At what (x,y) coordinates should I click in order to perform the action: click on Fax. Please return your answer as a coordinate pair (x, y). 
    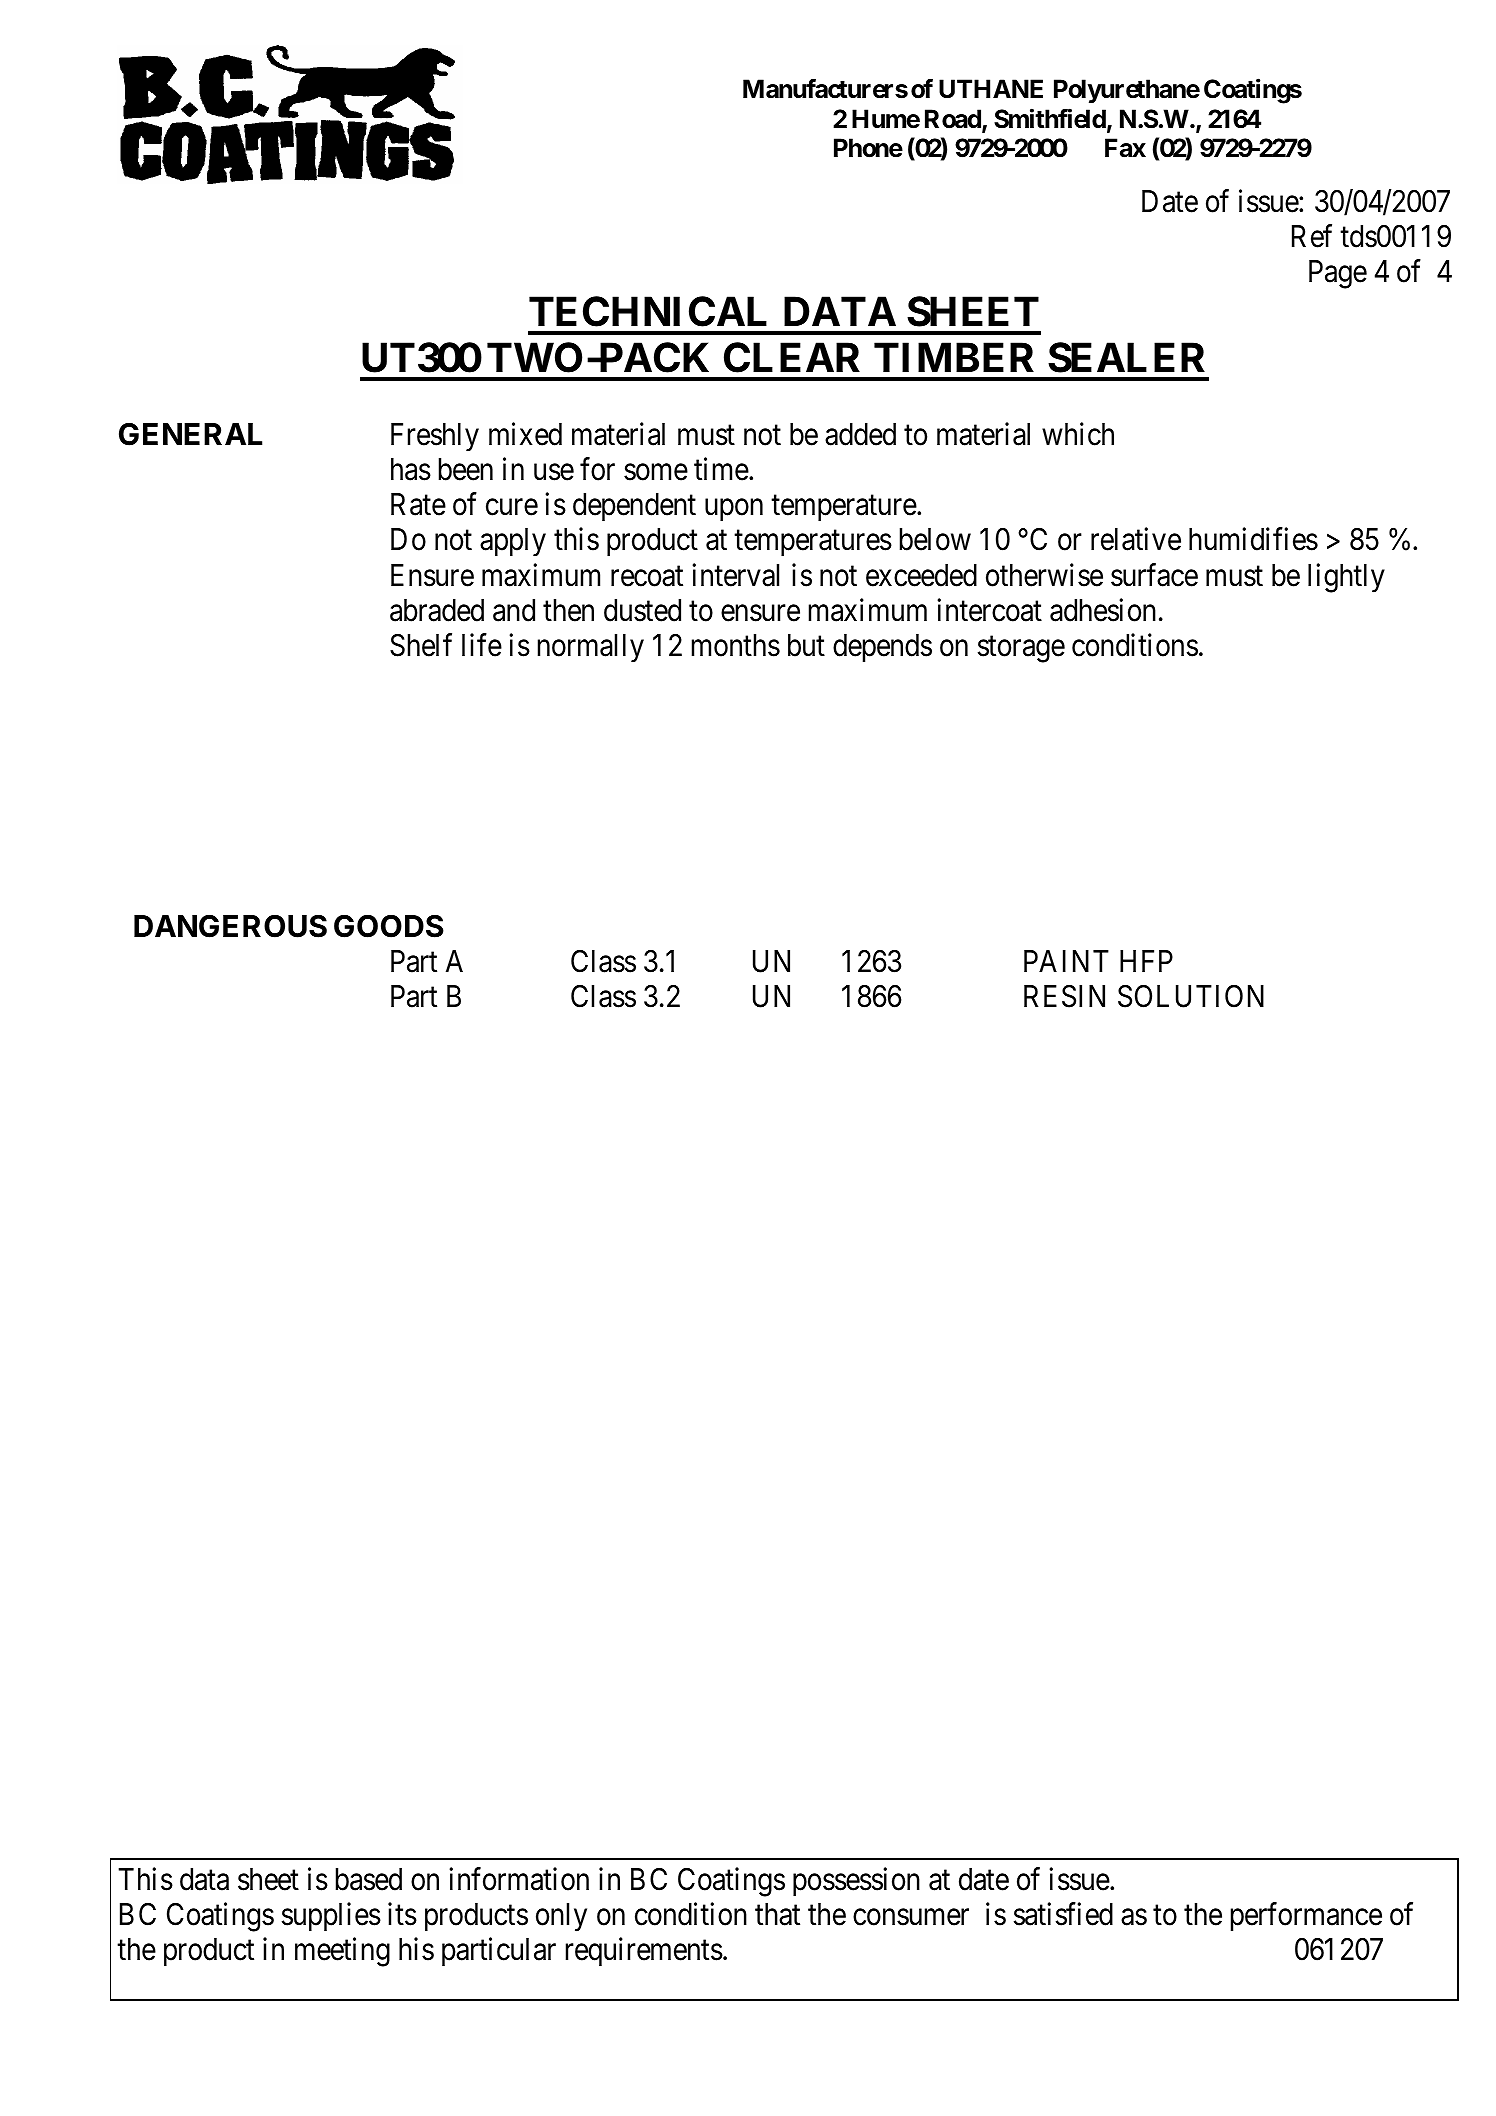
    Looking at the image, I should click on (1125, 148).
